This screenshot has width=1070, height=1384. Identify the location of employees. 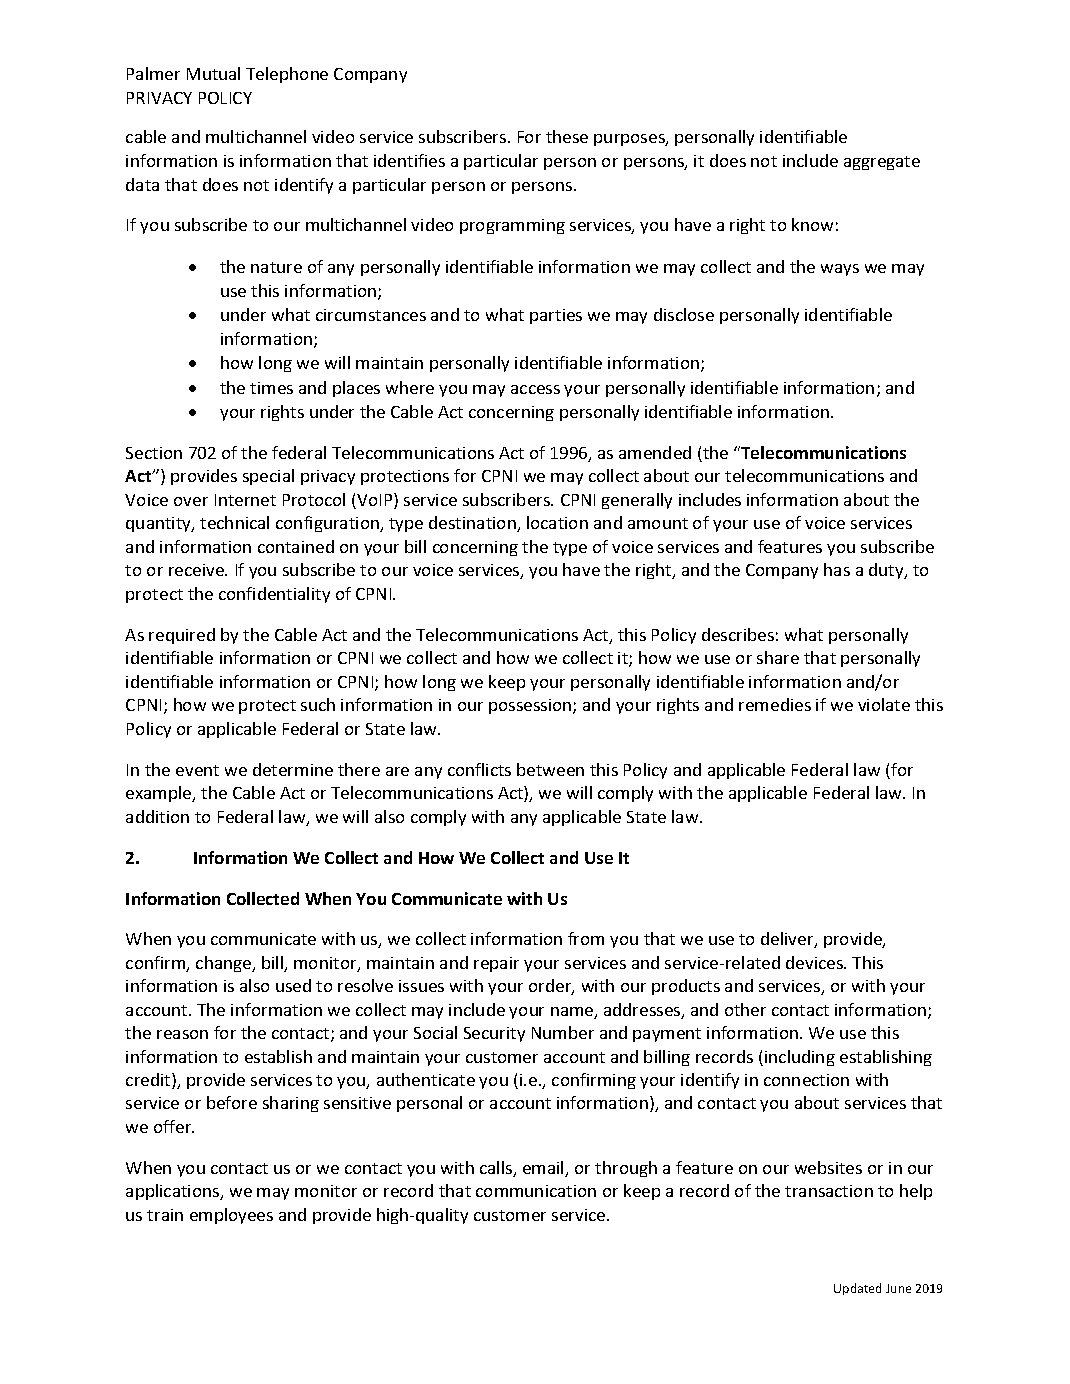
(231, 1216).
